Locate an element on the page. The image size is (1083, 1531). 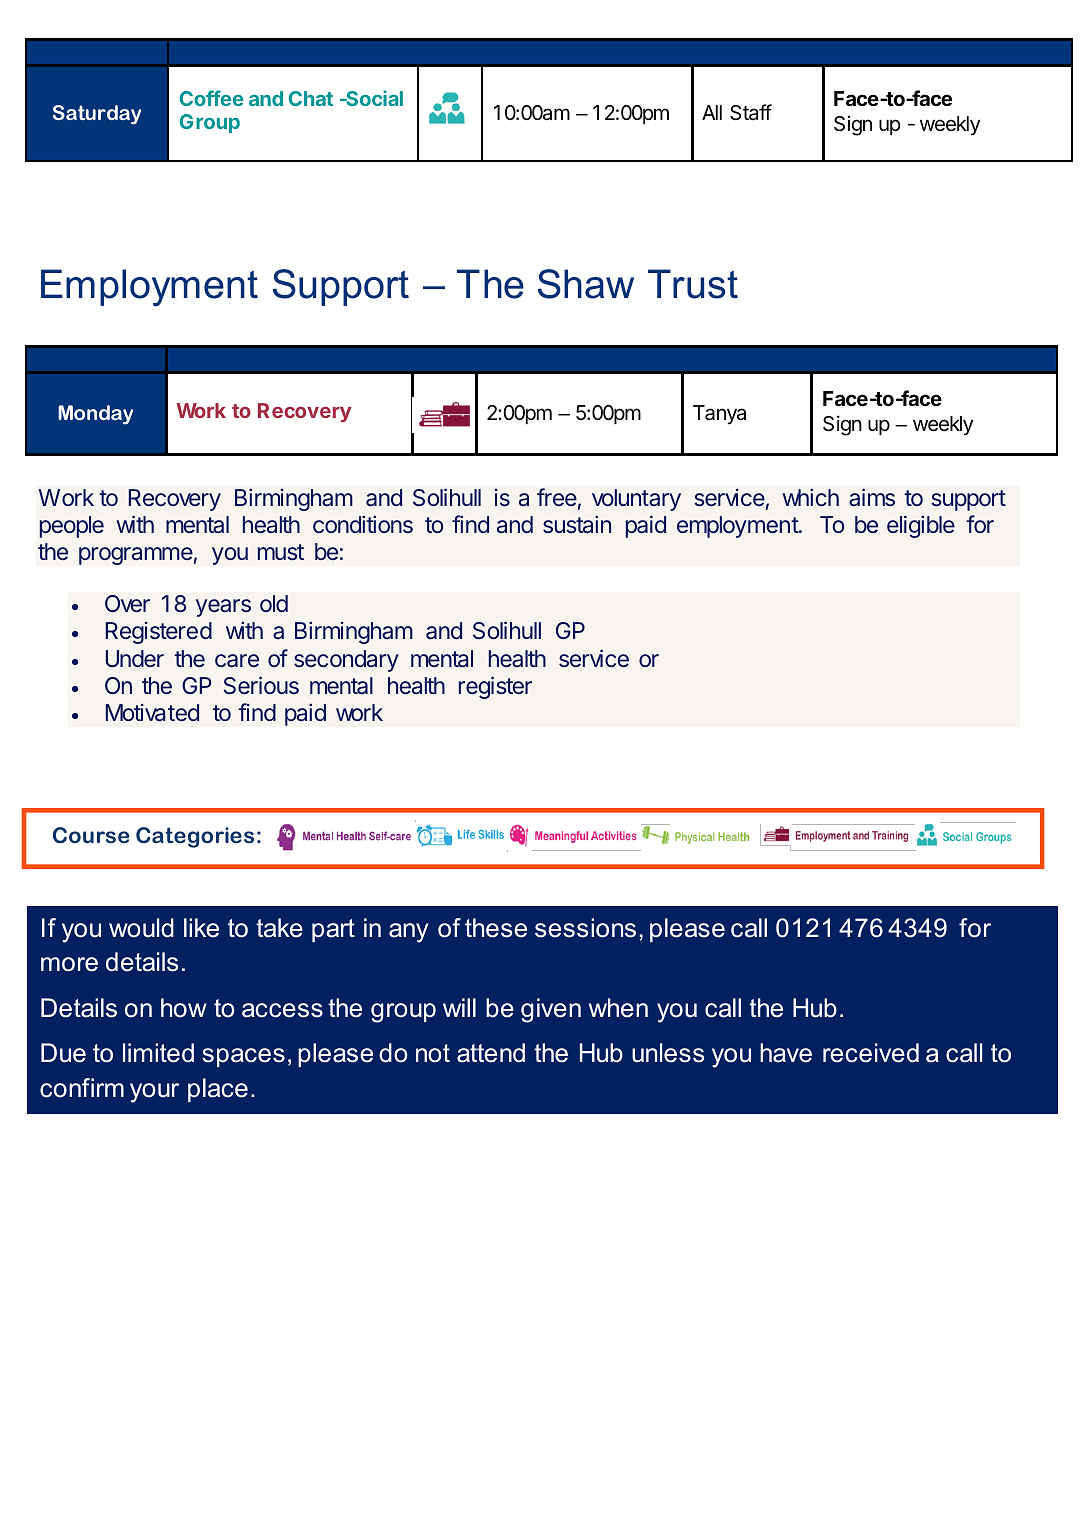
limited is located at coordinates (158, 1053).
